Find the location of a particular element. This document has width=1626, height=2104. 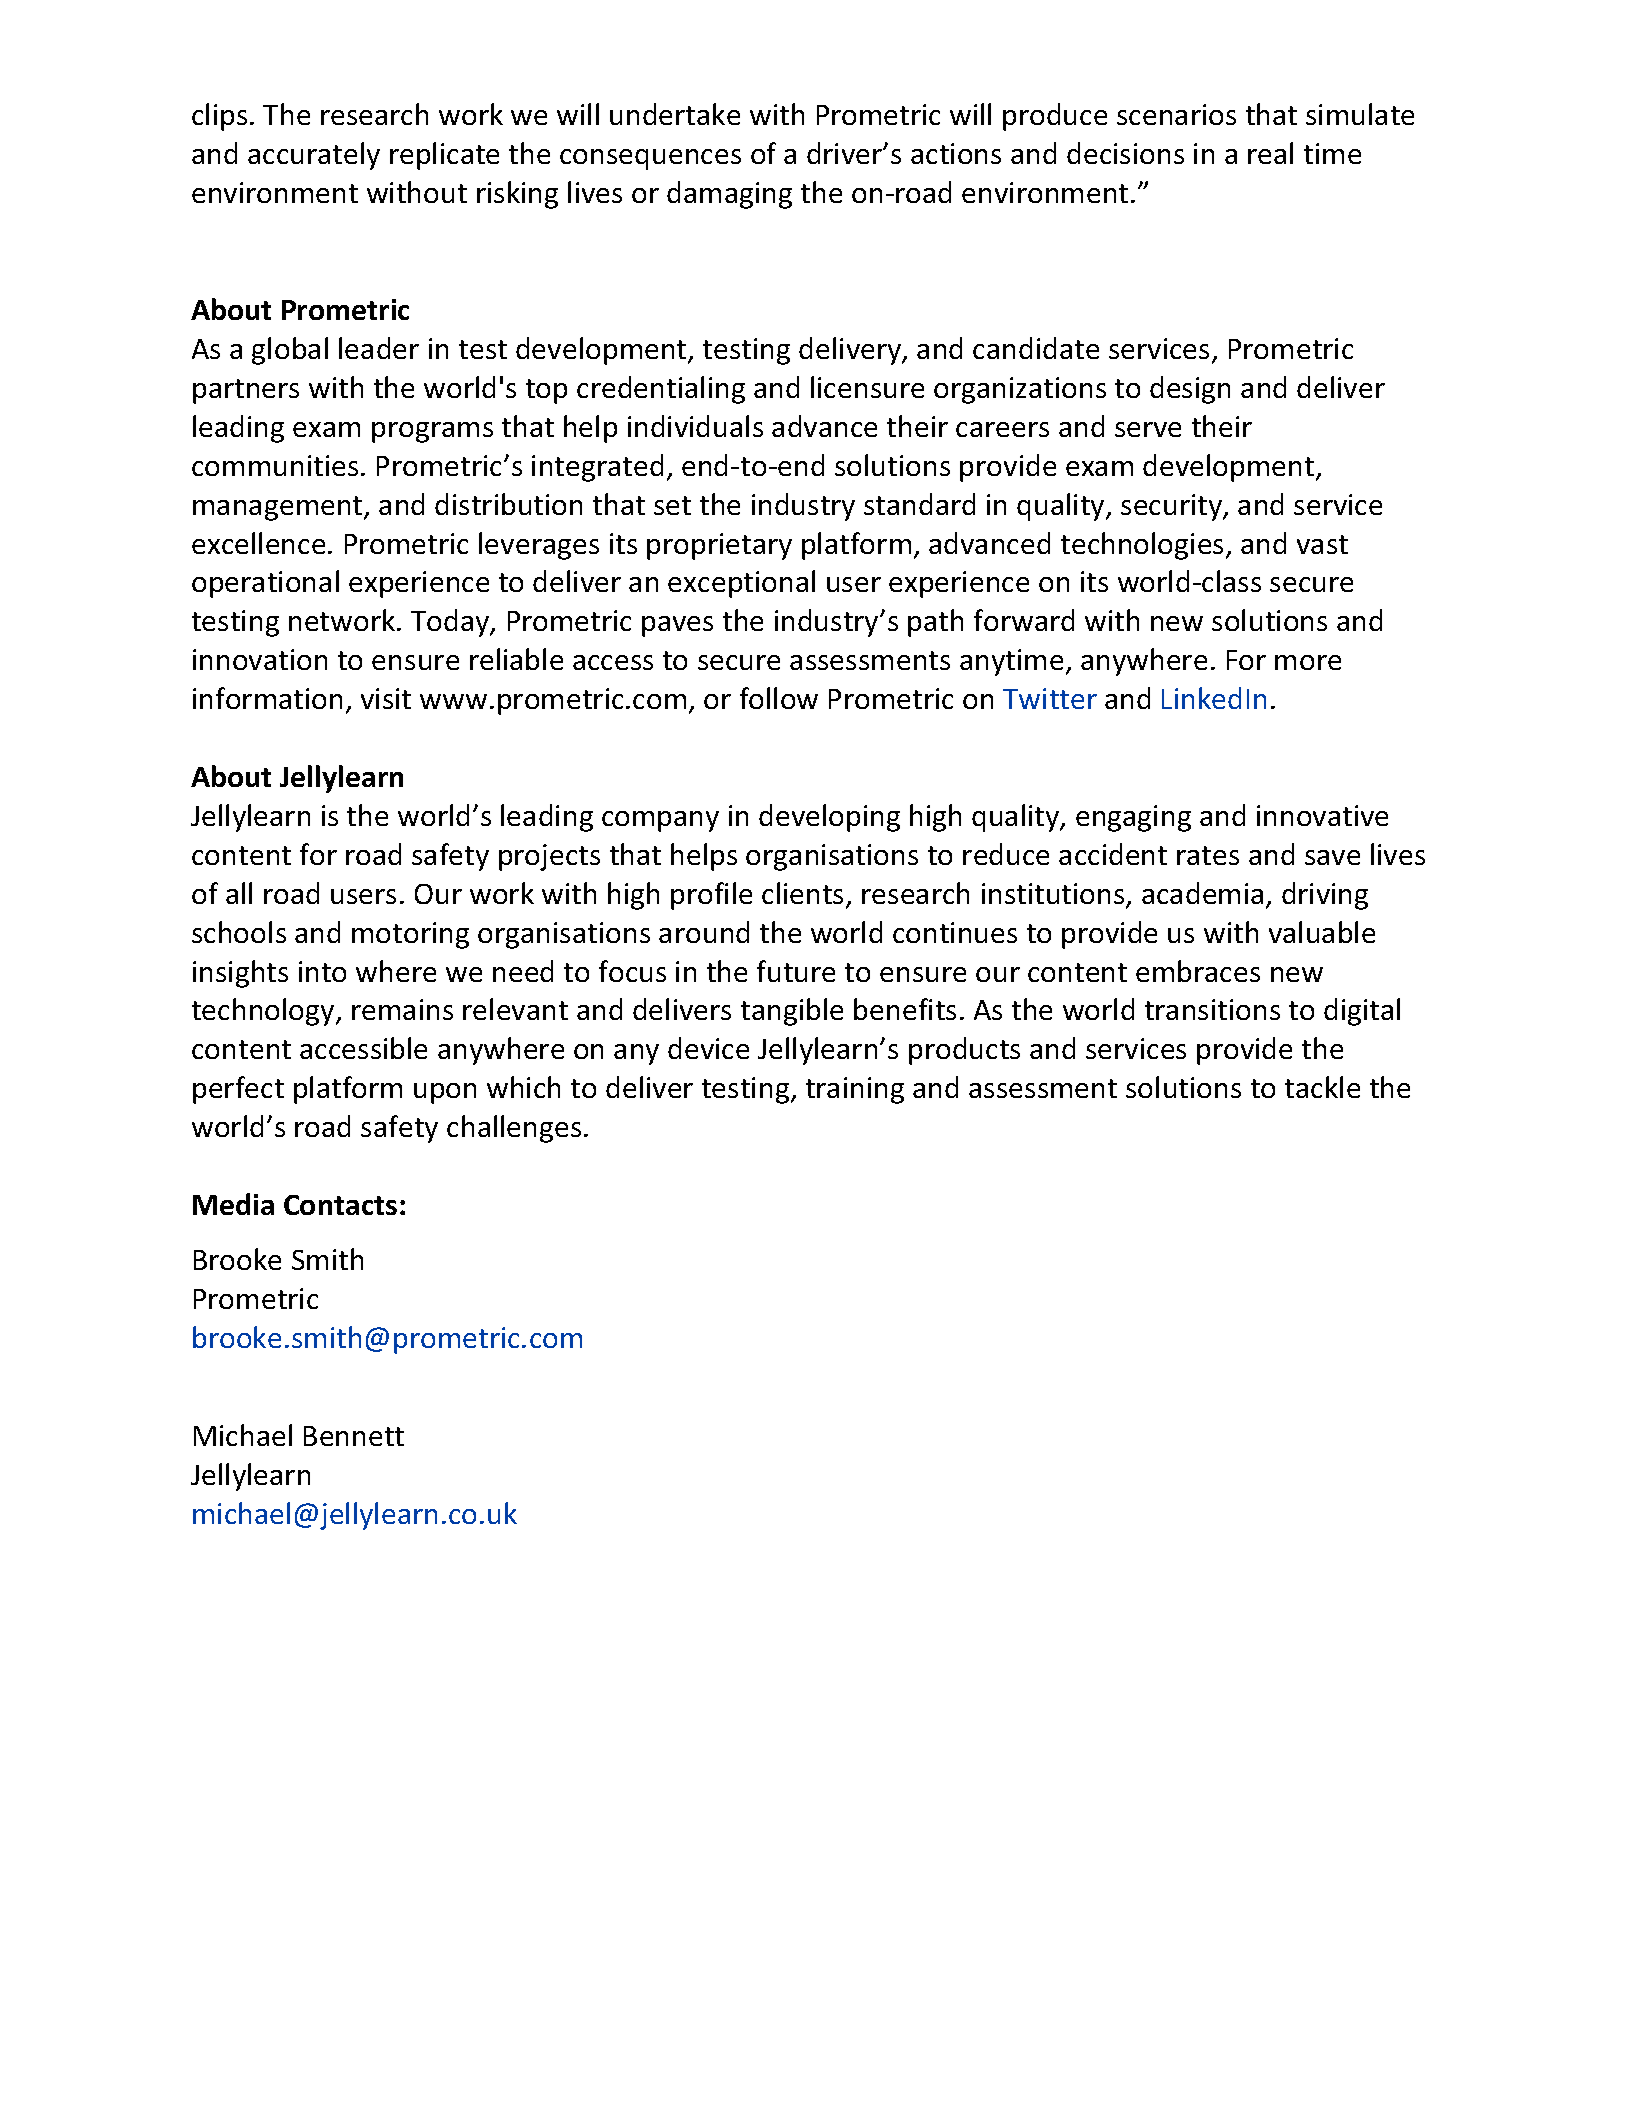

tackle is located at coordinates (1322, 1087).
